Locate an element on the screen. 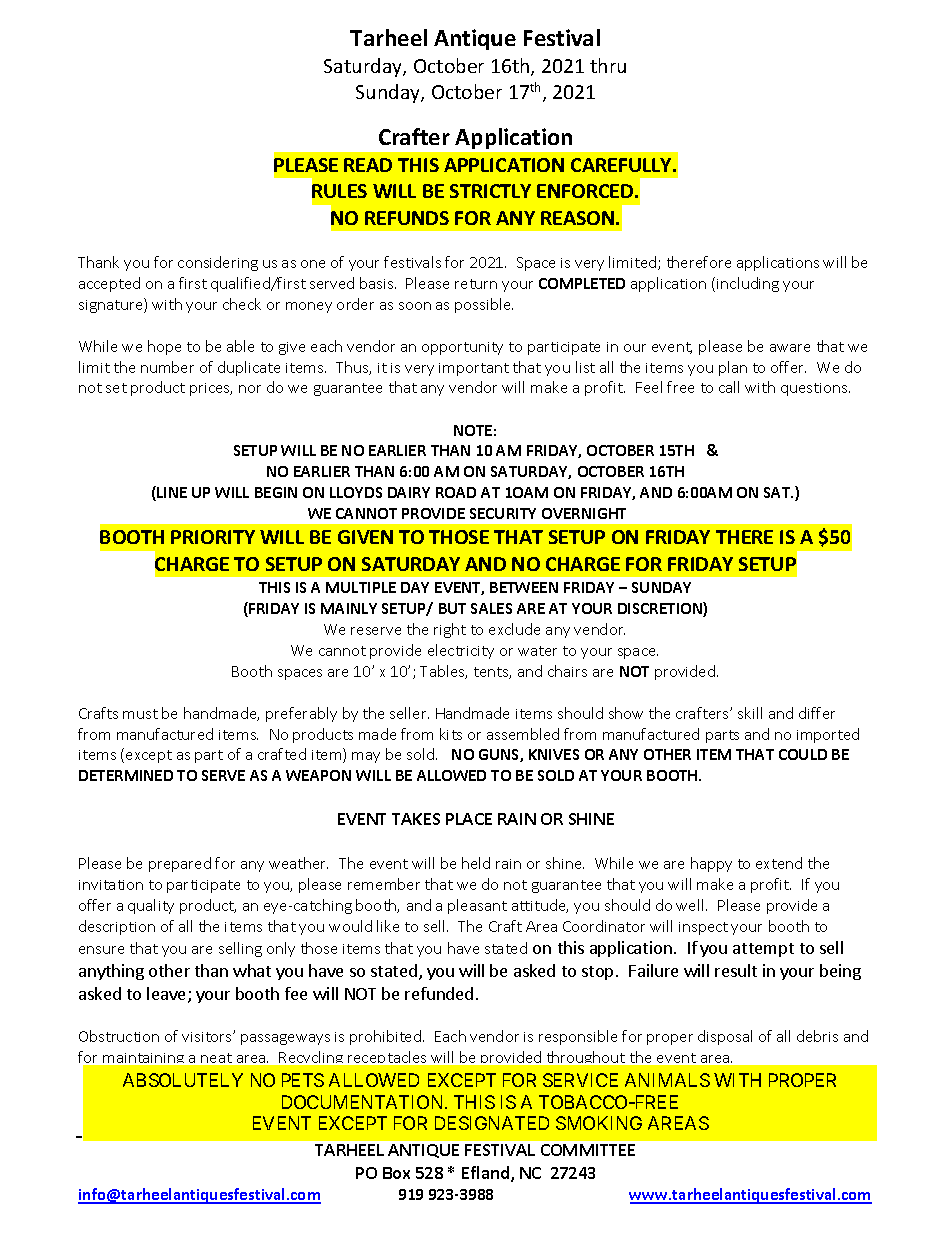  DESIGNATED is located at coordinates (492, 1123).
